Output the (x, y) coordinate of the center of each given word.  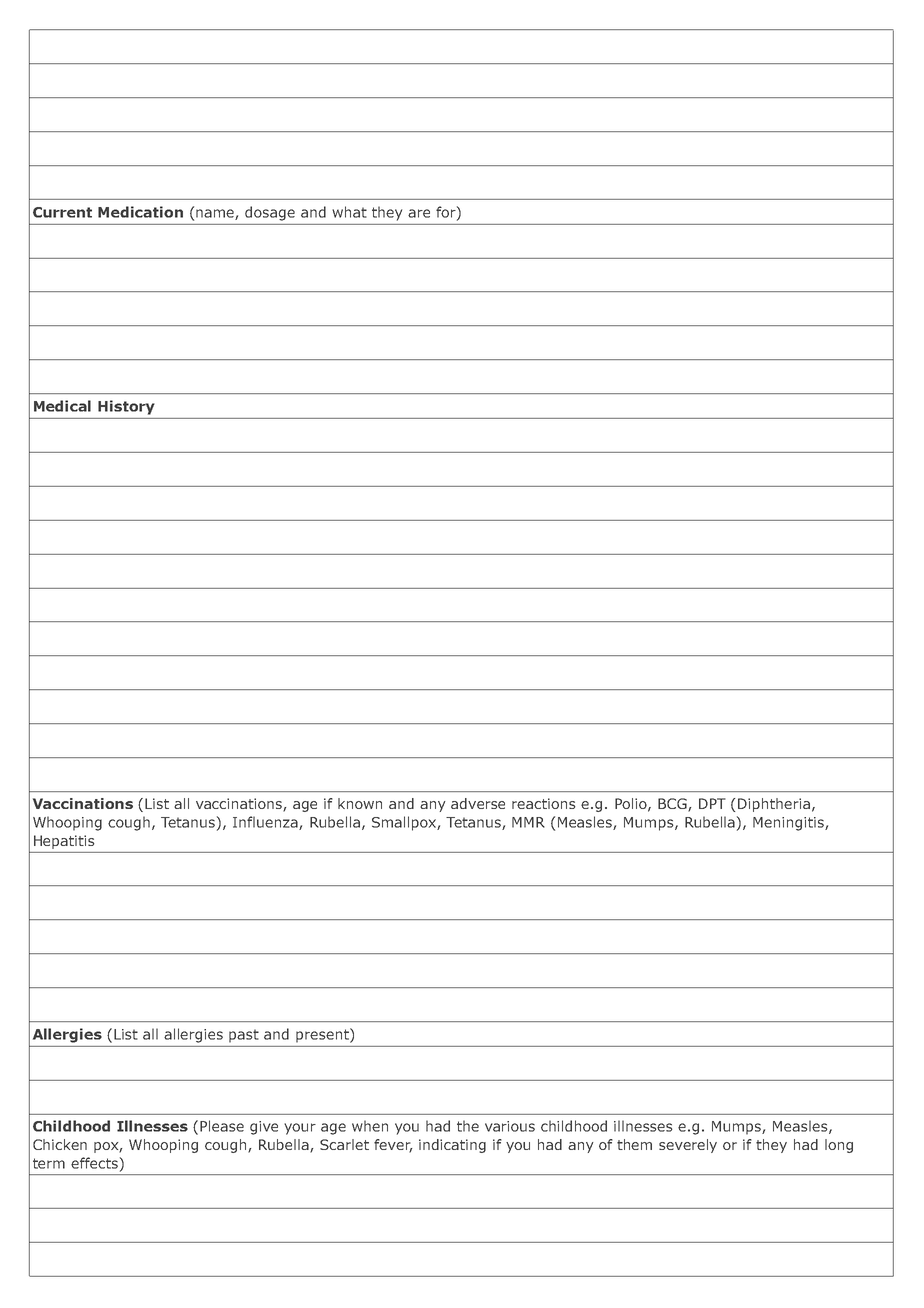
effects (94, 1163)
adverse (478, 803)
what (349, 212)
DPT (712, 803)
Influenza (266, 823)
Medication (140, 212)
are (419, 213)
